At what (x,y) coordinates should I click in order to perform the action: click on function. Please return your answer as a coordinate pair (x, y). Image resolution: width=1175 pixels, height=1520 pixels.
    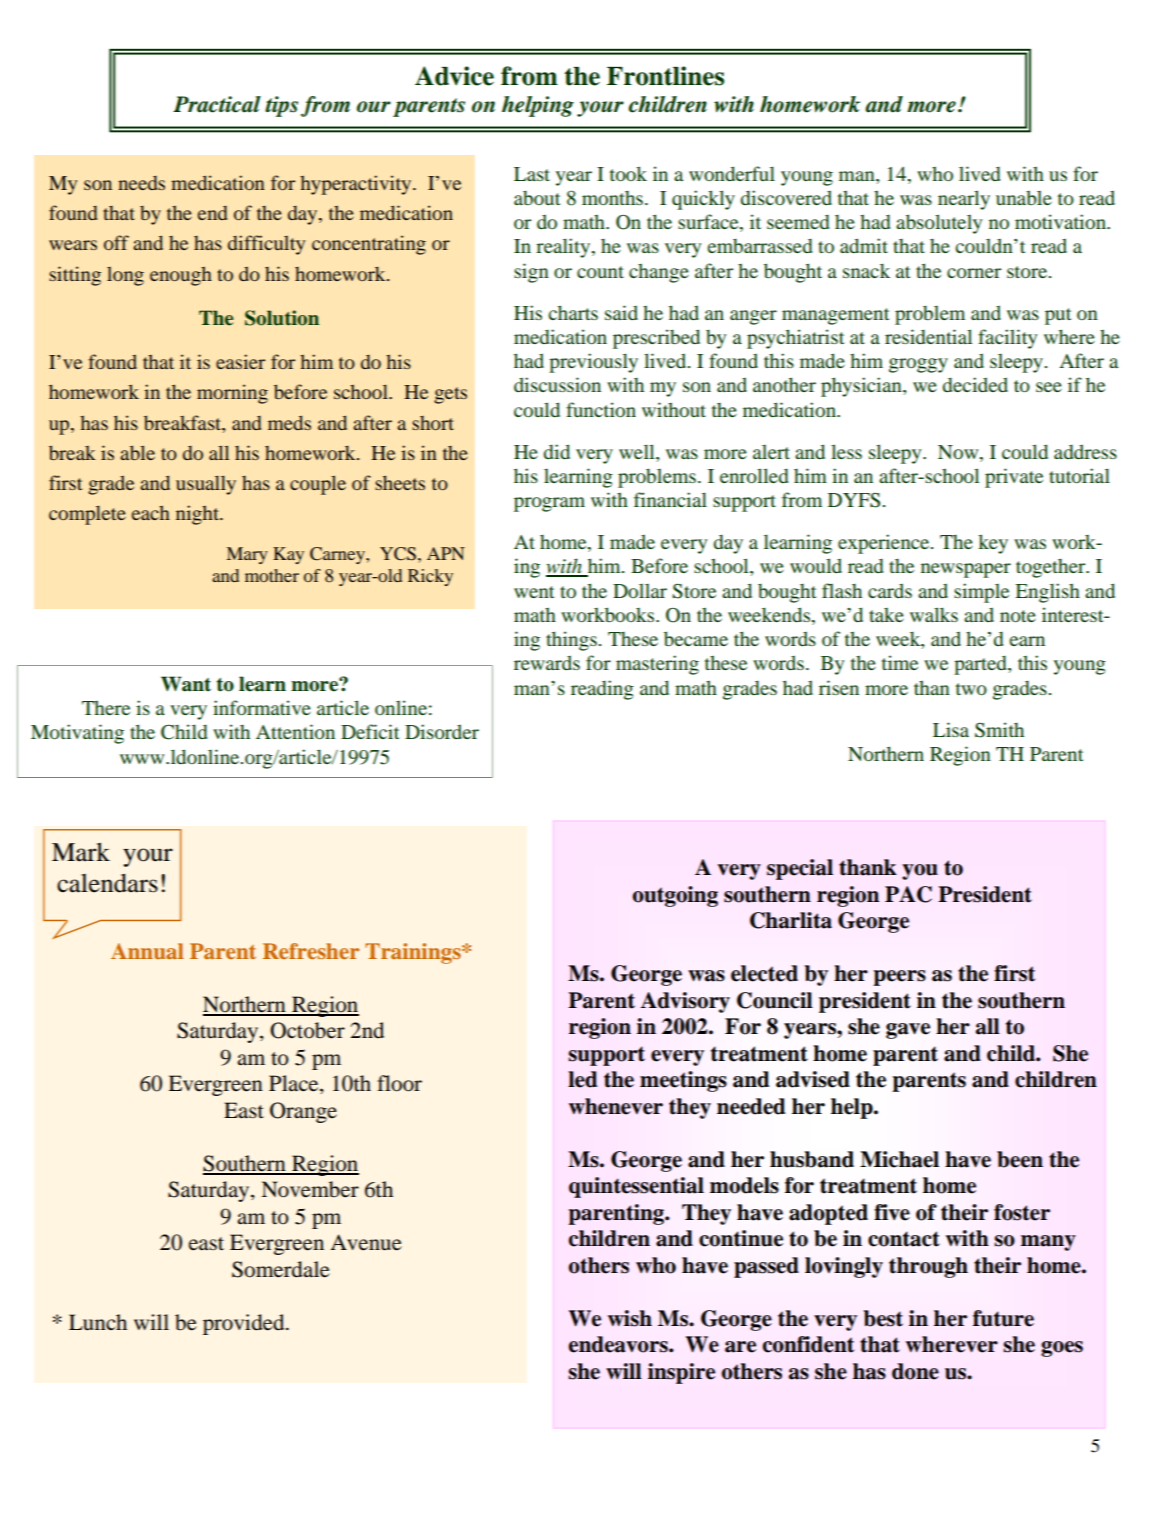
    Looking at the image, I should click on (601, 409).
